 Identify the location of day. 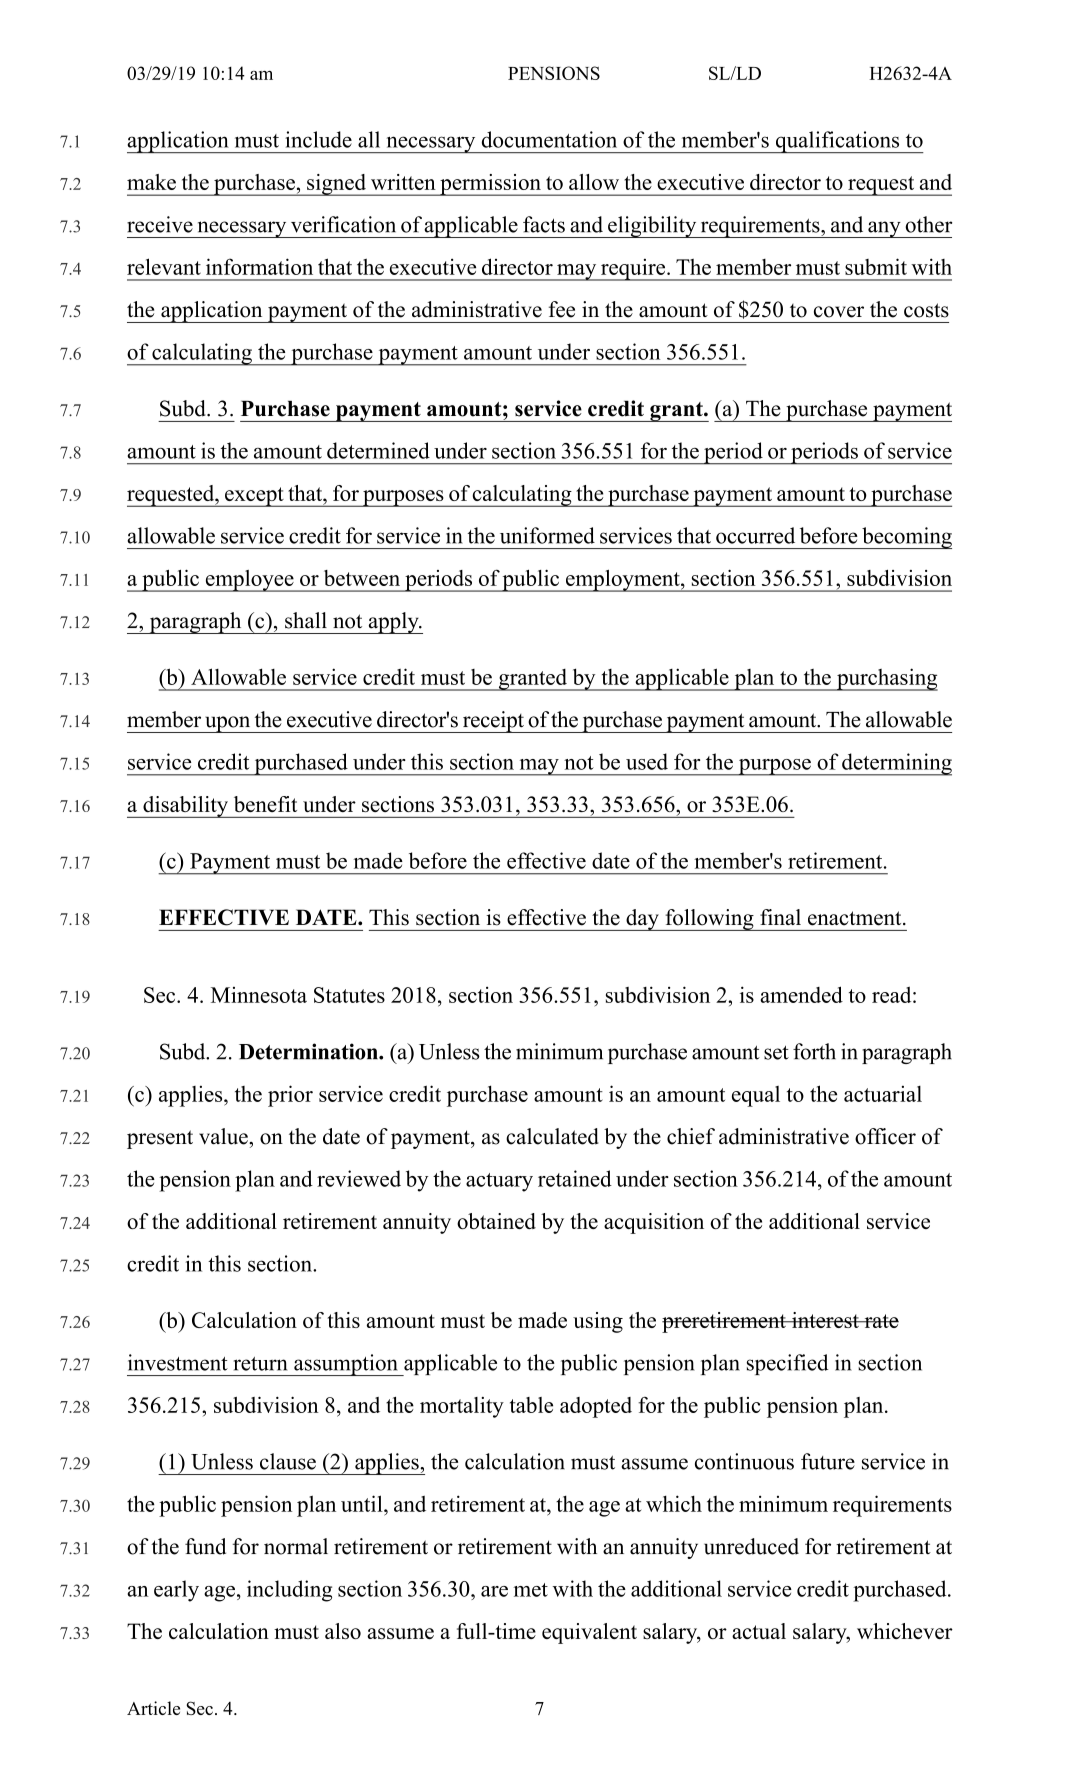
(642, 920).
